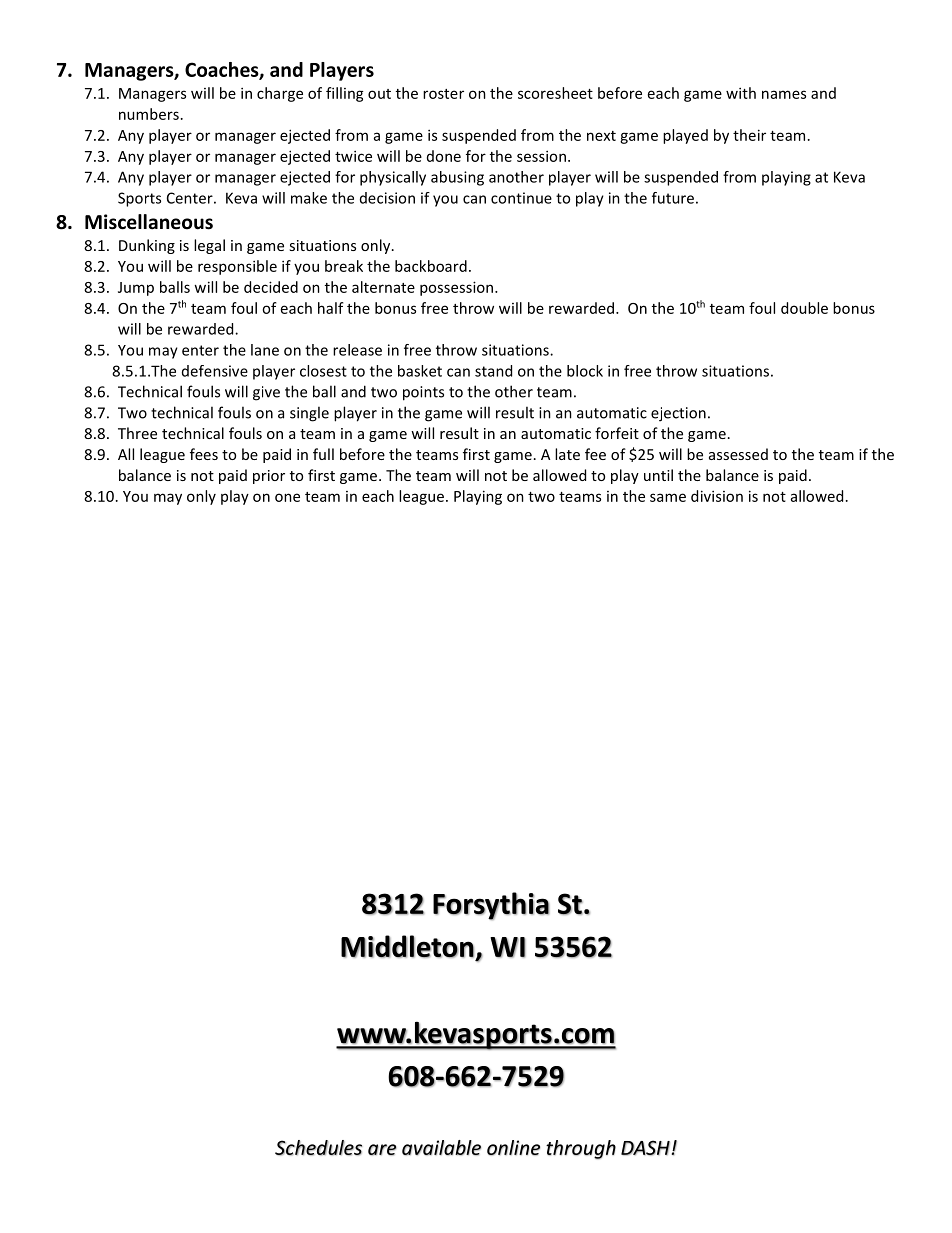 The height and width of the document is (1233, 952). Describe the element at coordinates (567, 454) in the document. I see `late` at that location.
